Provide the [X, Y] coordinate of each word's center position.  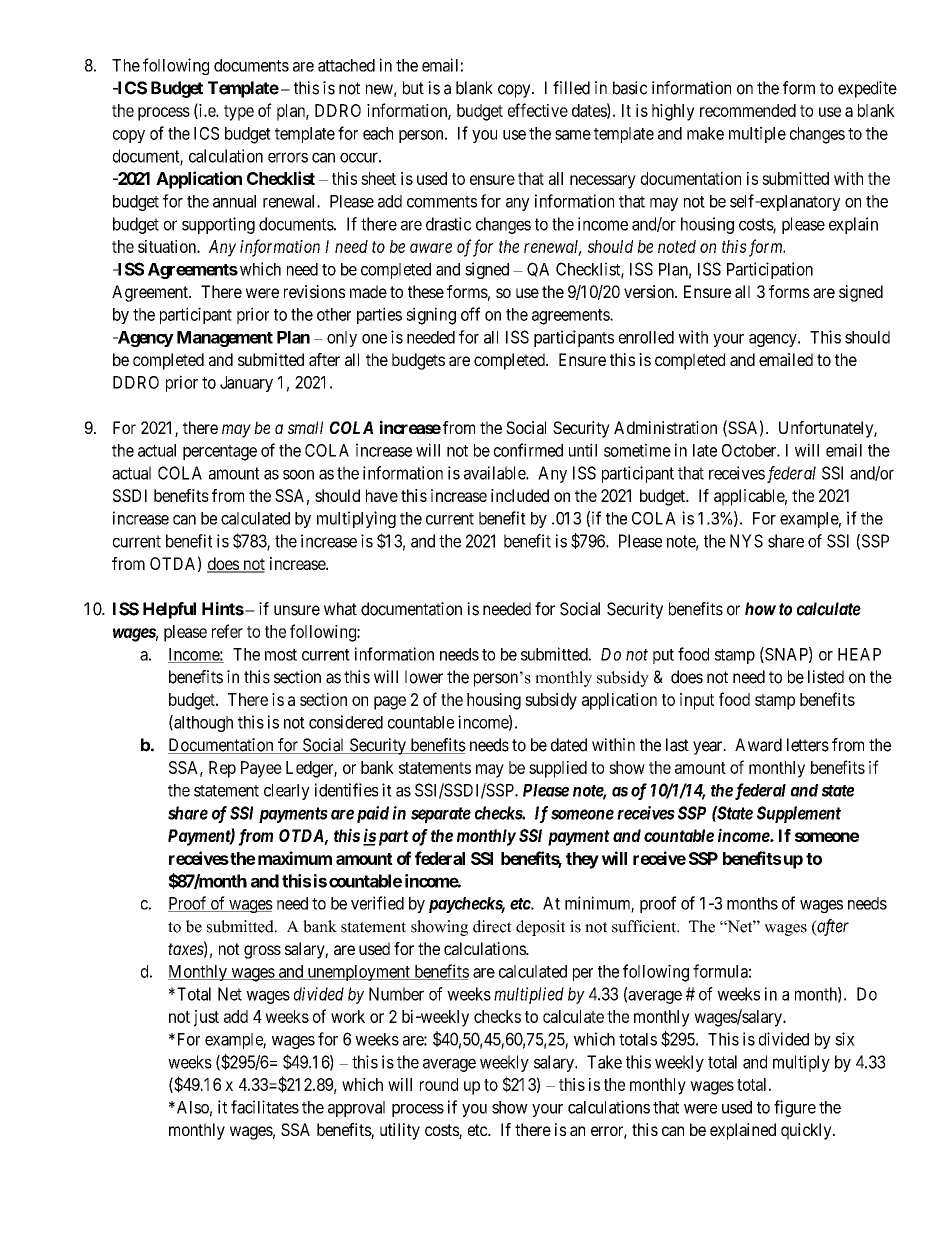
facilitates [265, 1107]
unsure [297, 610]
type [239, 113]
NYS [746, 541]
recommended [748, 110]
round [439, 1084]
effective [538, 110]
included [520, 495]
